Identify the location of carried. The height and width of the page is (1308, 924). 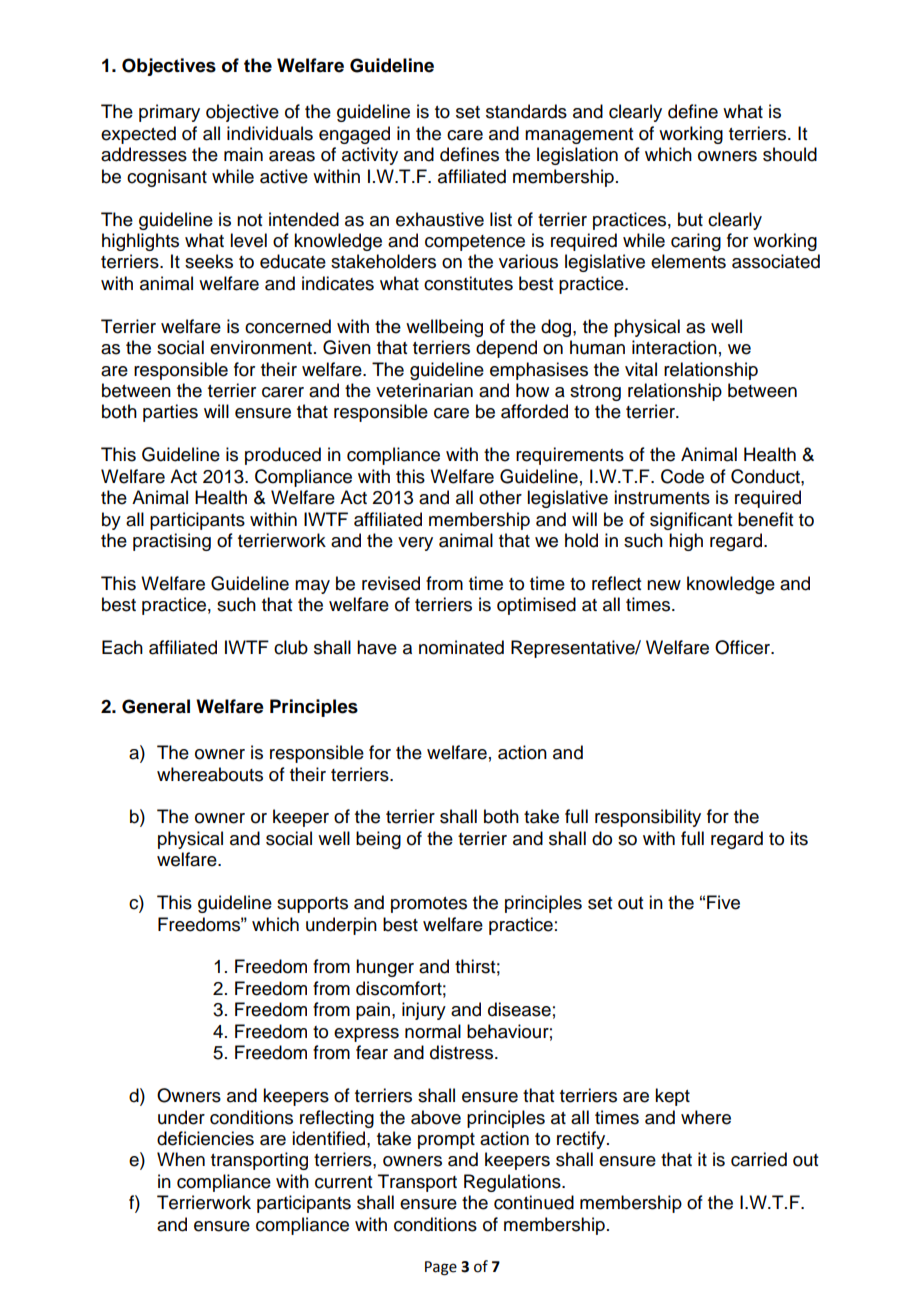
(759, 1159).
